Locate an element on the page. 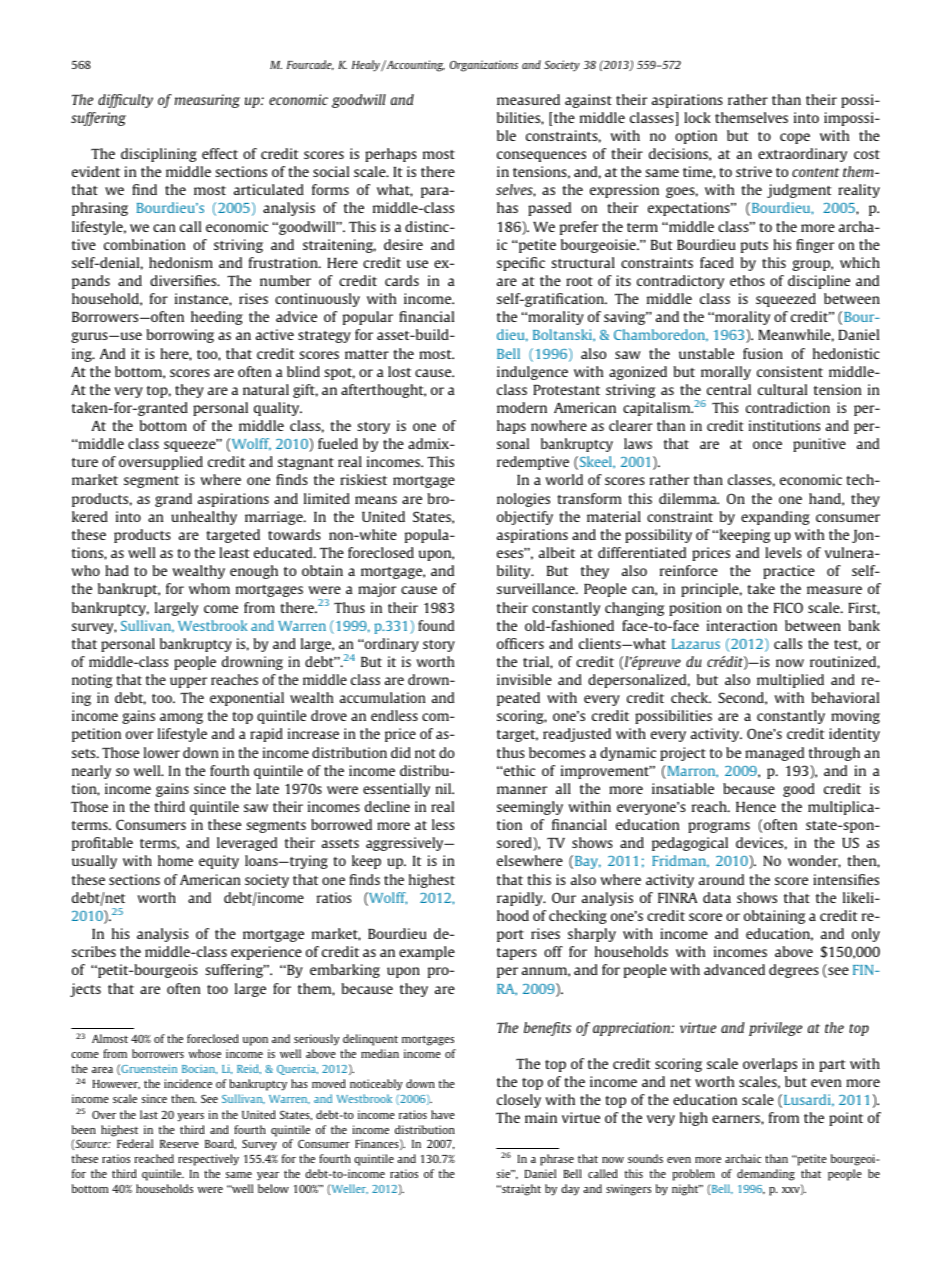 This page has height=1288, width=944. found is located at coordinates (436, 625).
